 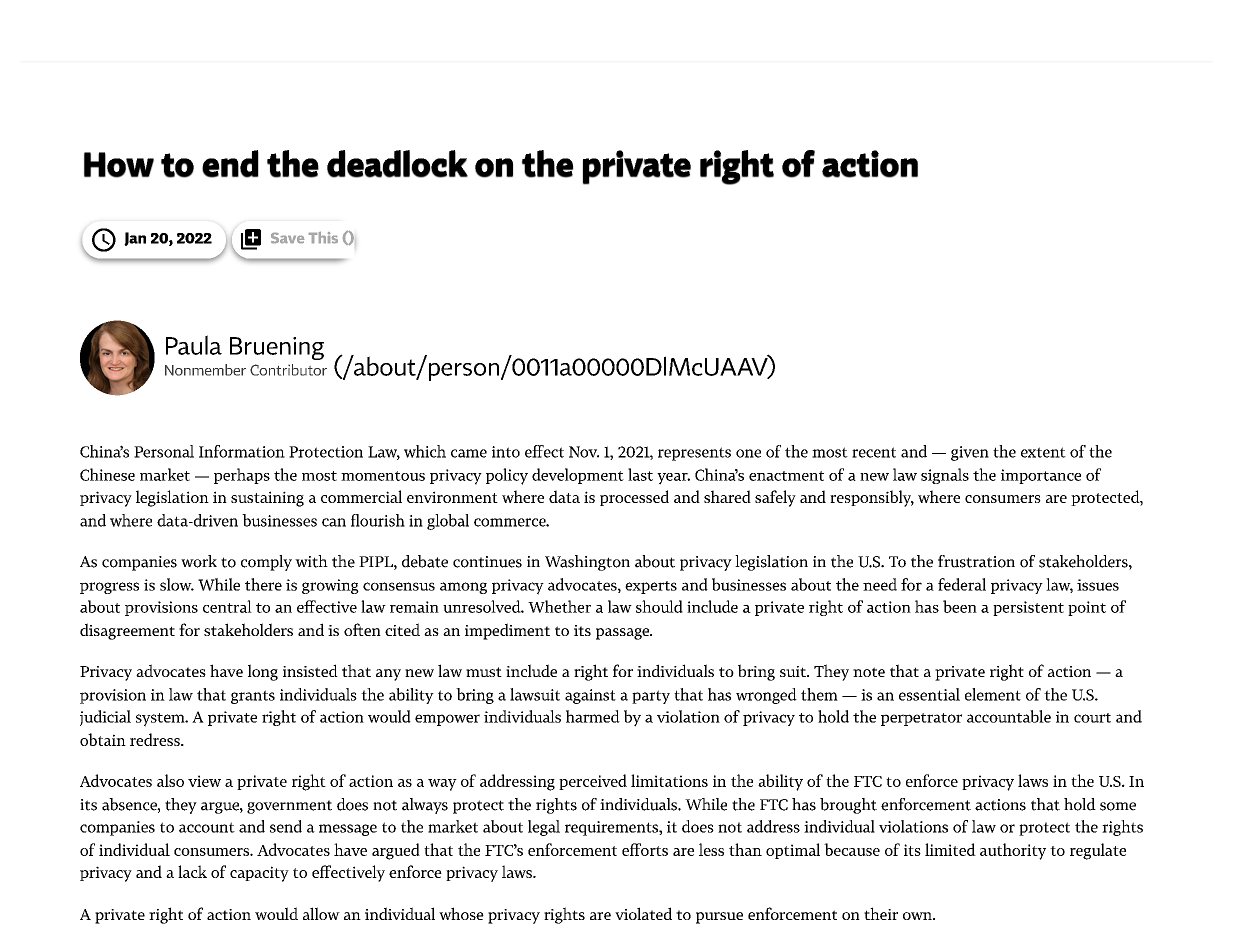 I want to click on capacity, so click(x=259, y=874).
